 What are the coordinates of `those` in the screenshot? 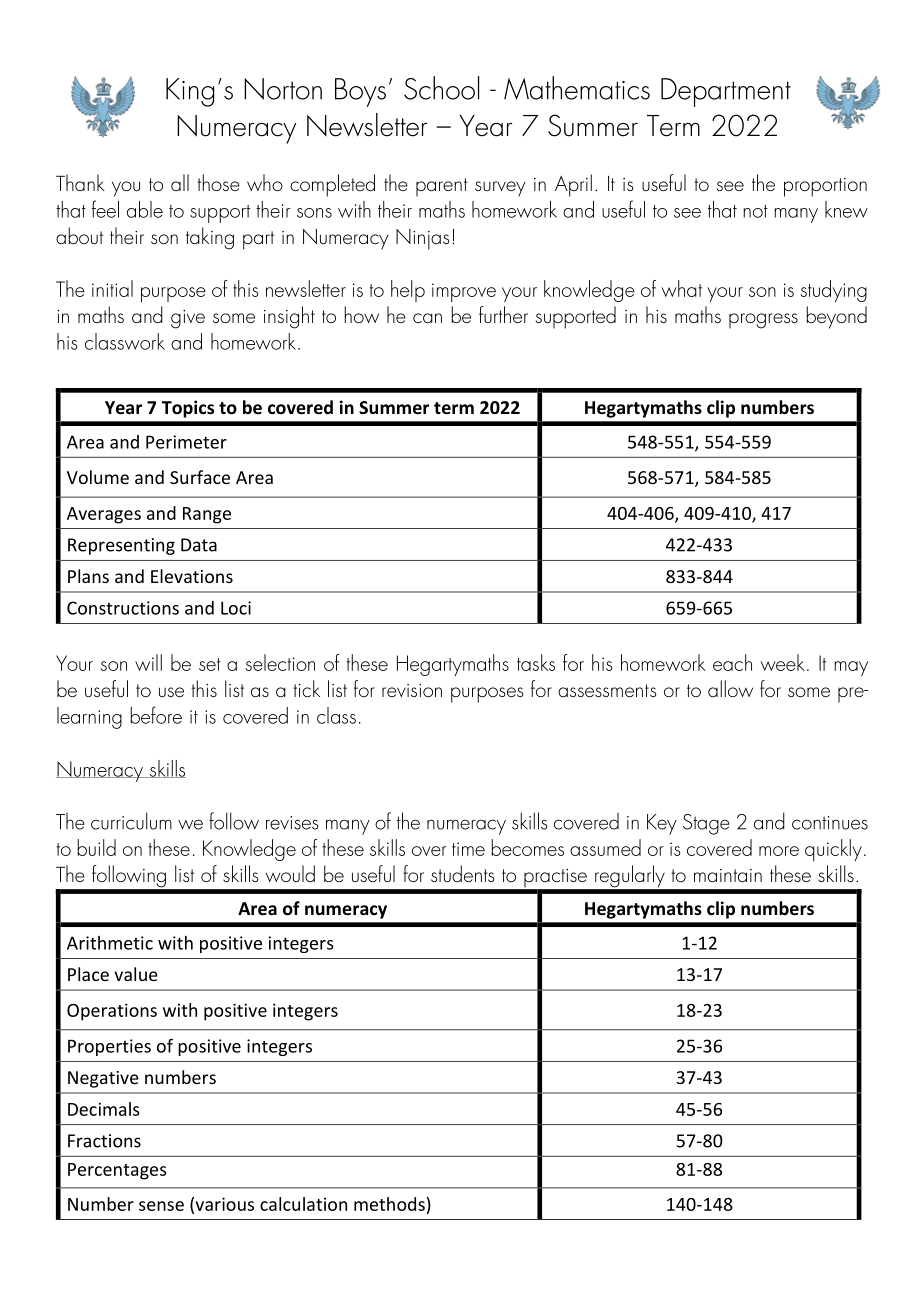 It's located at (218, 182).
